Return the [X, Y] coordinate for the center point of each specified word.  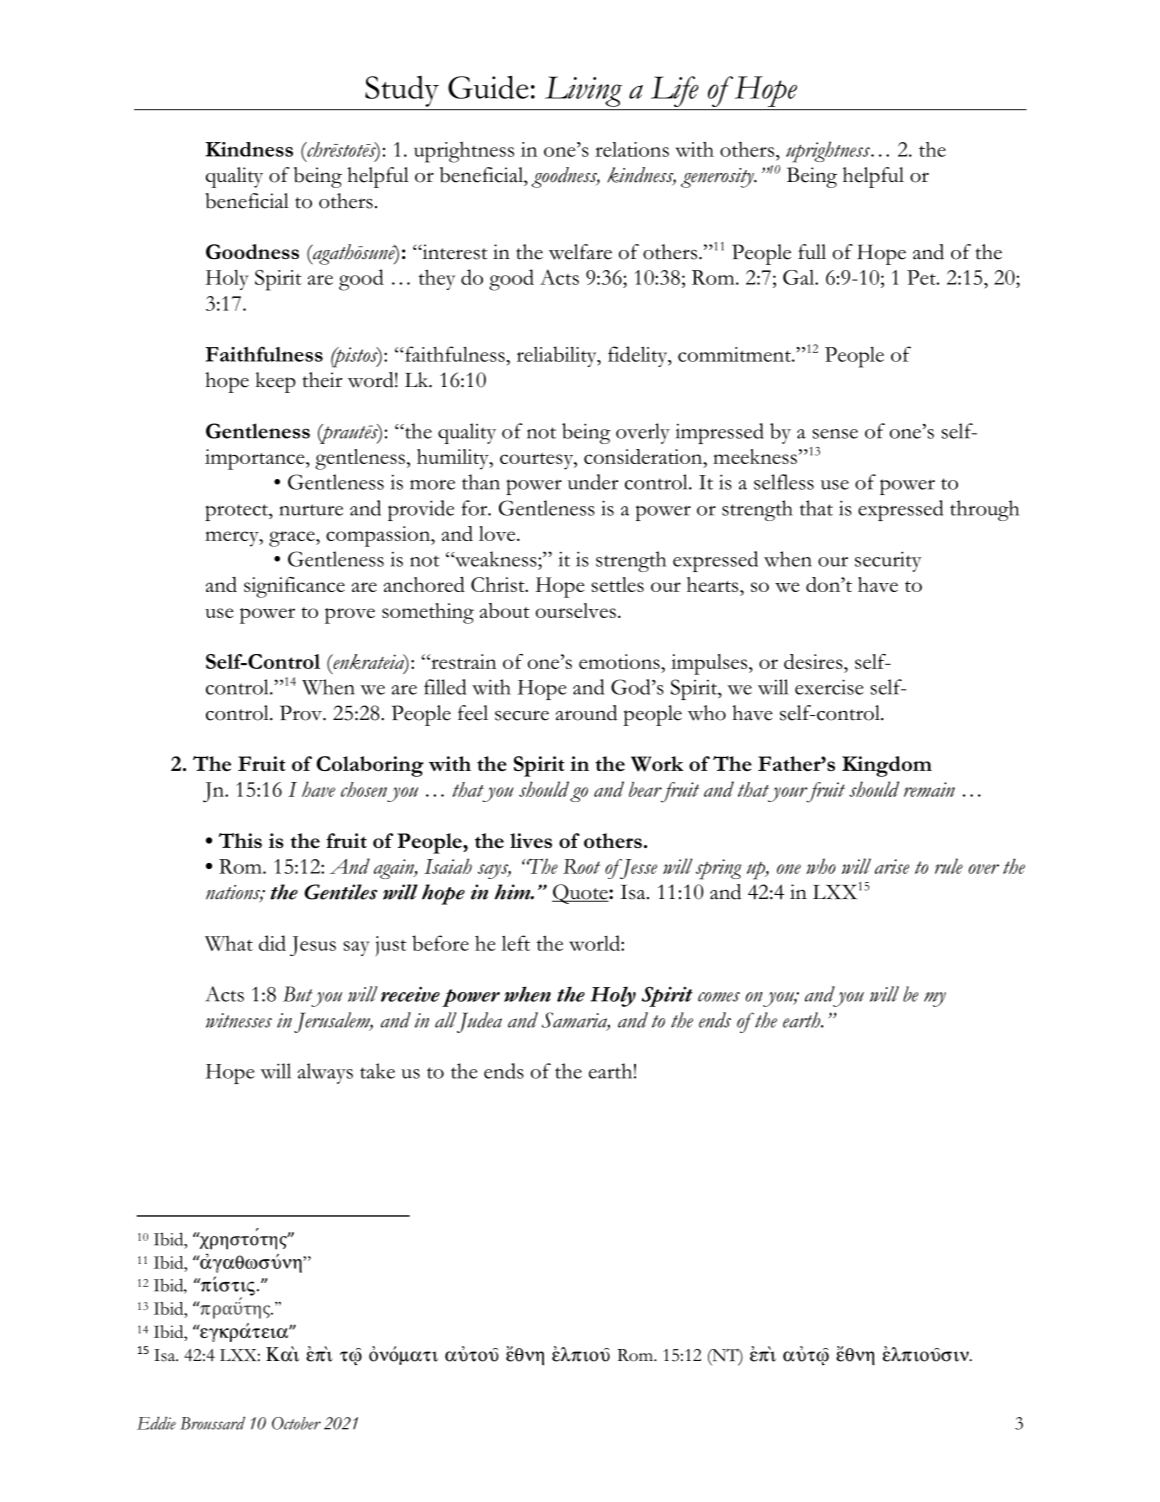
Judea [479, 1022]
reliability [558, 356]
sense [835, 434]
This [240, 840]
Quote [581, 894]
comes [719, 997]
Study [402, 91]
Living [583, 91]
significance [294, 587]
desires [814, 661]
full [812, 251]
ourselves [576, 610]
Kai [282, 1354]
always [325, 1073]
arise [892, 866]
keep [276, 382]
